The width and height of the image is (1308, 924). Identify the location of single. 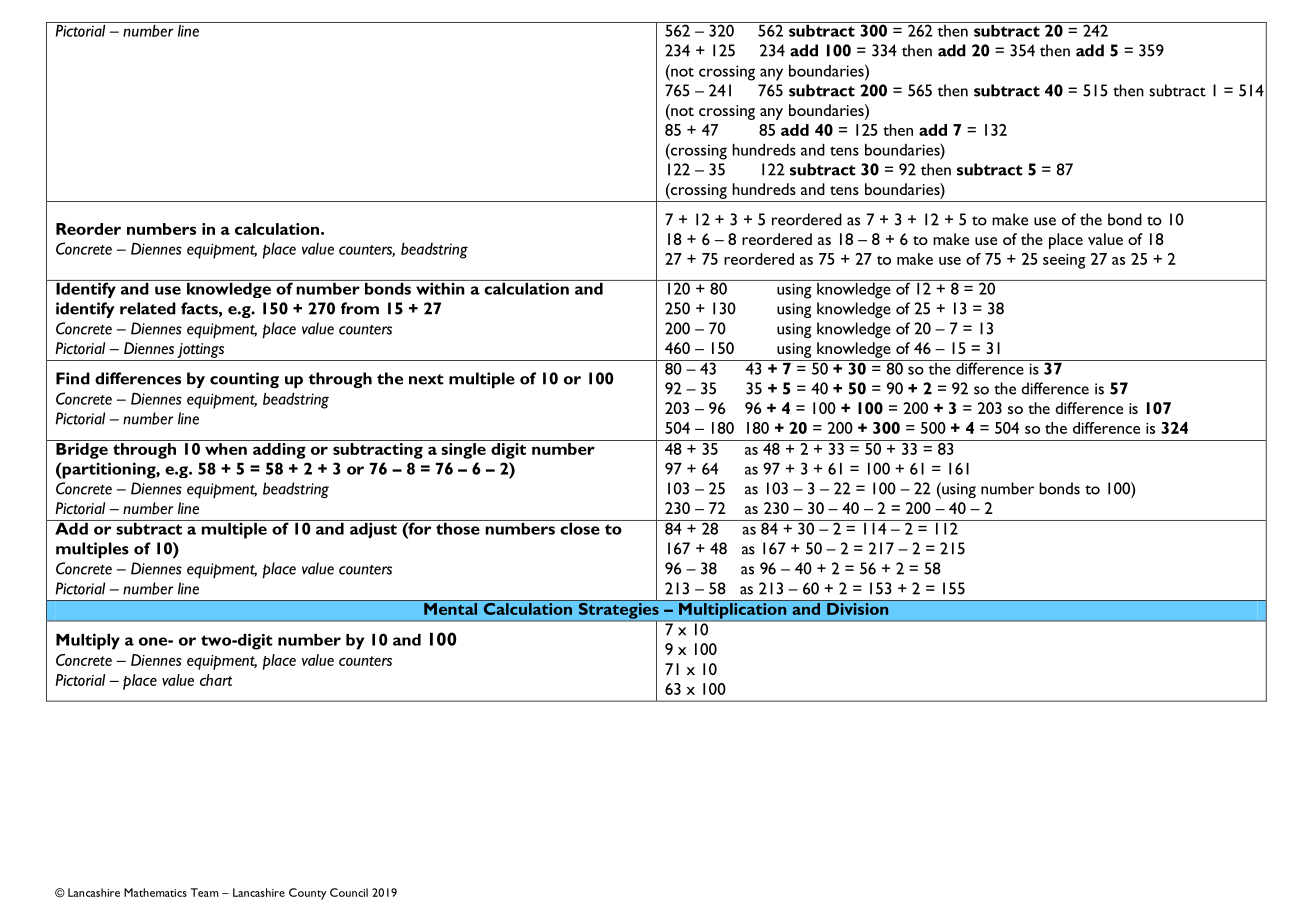
(463, 449).
